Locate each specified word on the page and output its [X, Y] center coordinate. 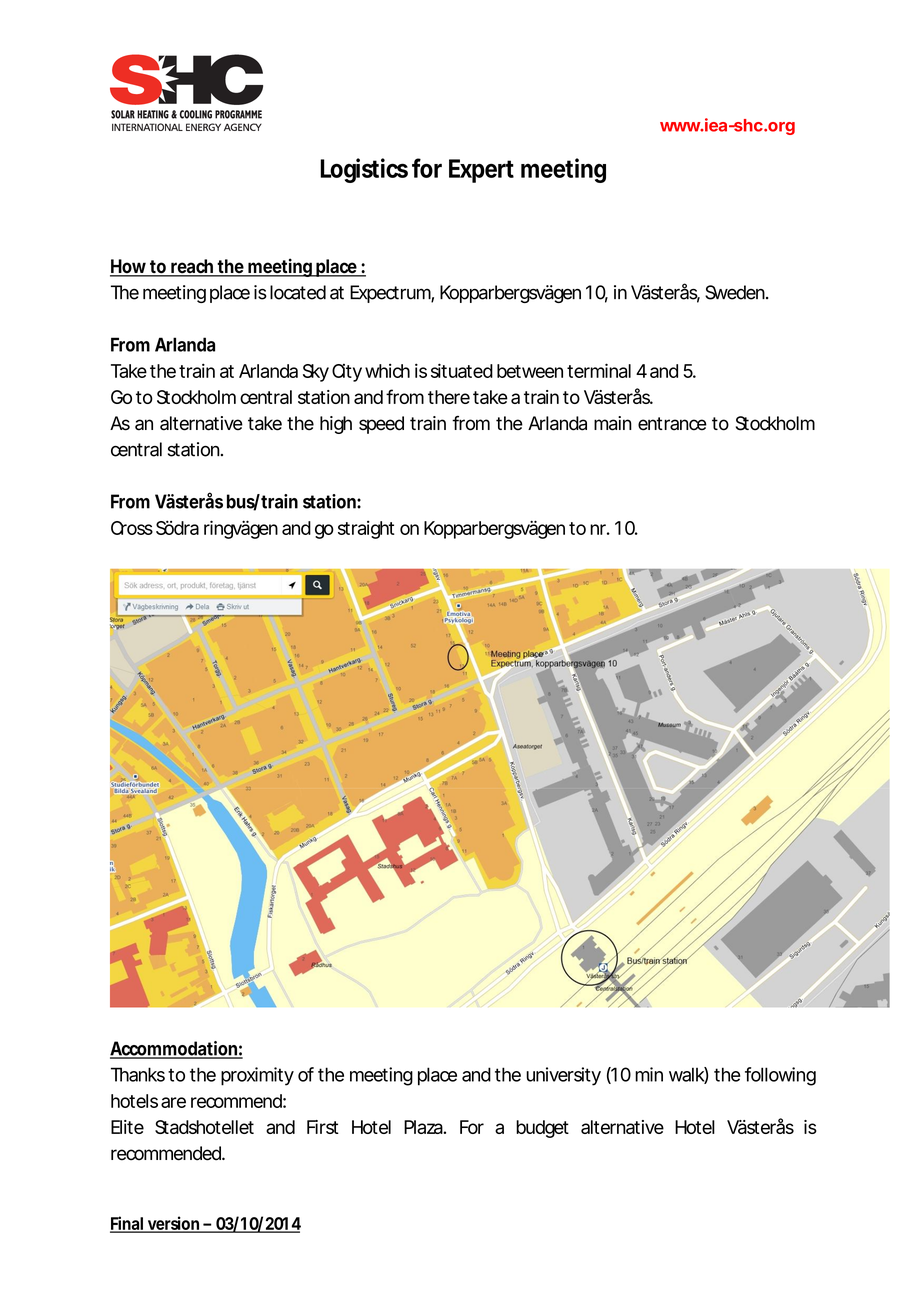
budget [542, 1129]
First [323, 1127]
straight [366, 530]
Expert [481, 171]
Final [127, 1224]
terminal [599, 370]
